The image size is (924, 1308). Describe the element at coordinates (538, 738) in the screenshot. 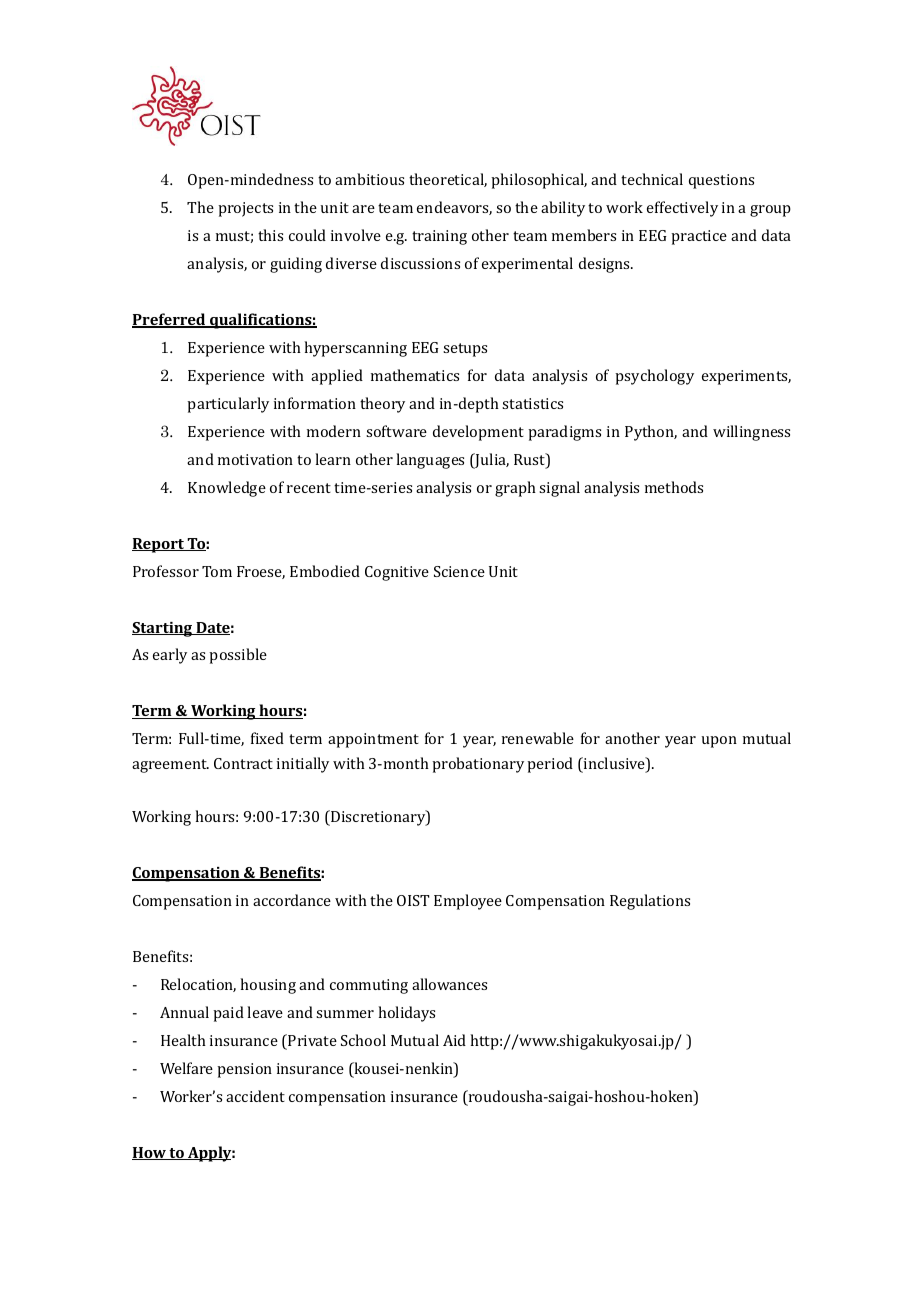

I see `renewable` at that location.
